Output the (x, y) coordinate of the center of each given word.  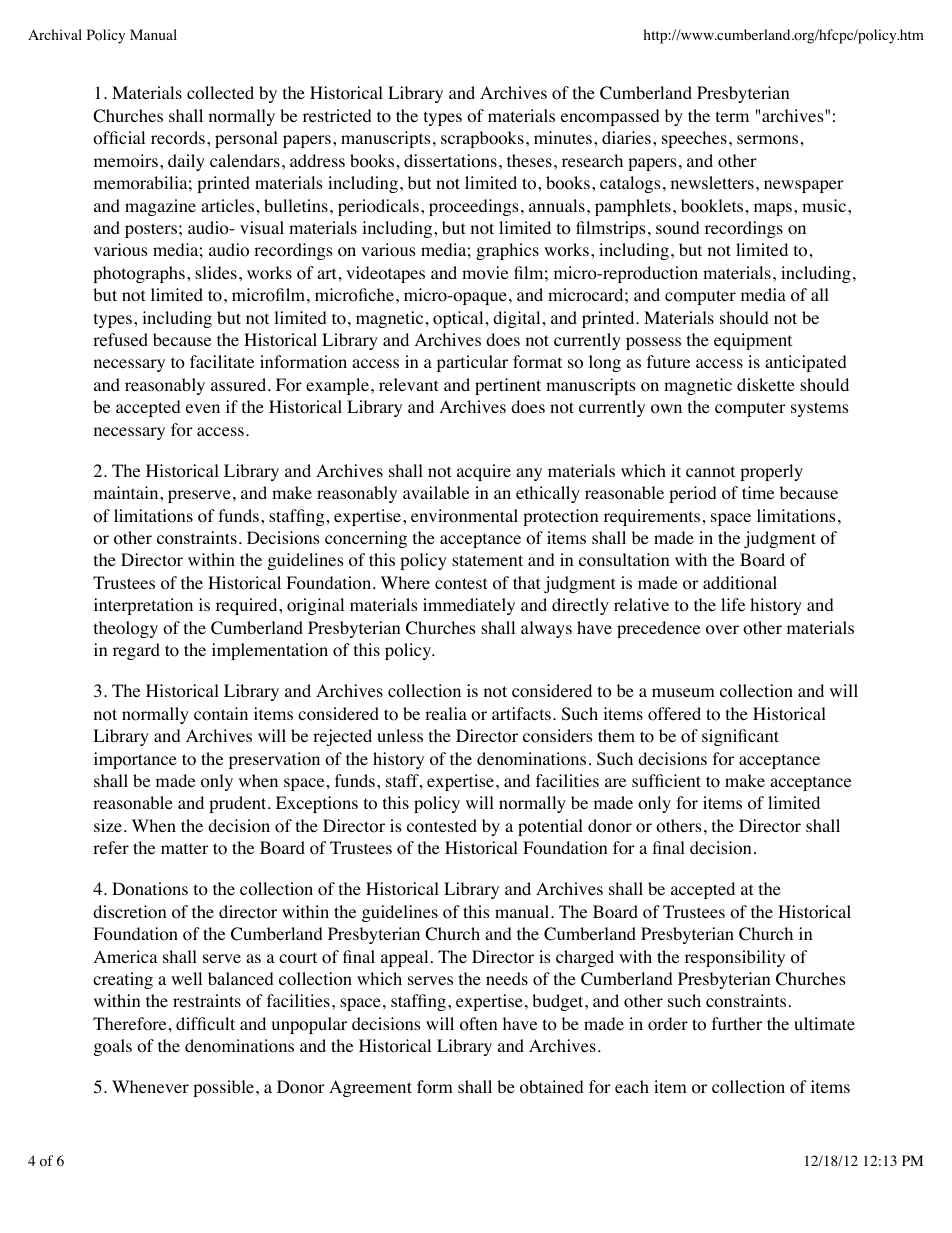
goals (113, 1047)
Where (405, 582)
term (732, 116)
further (737, 1023)
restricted (337, 115)
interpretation (143, 606)
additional (740, 583)
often (478, 1024)
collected (220, 93)
